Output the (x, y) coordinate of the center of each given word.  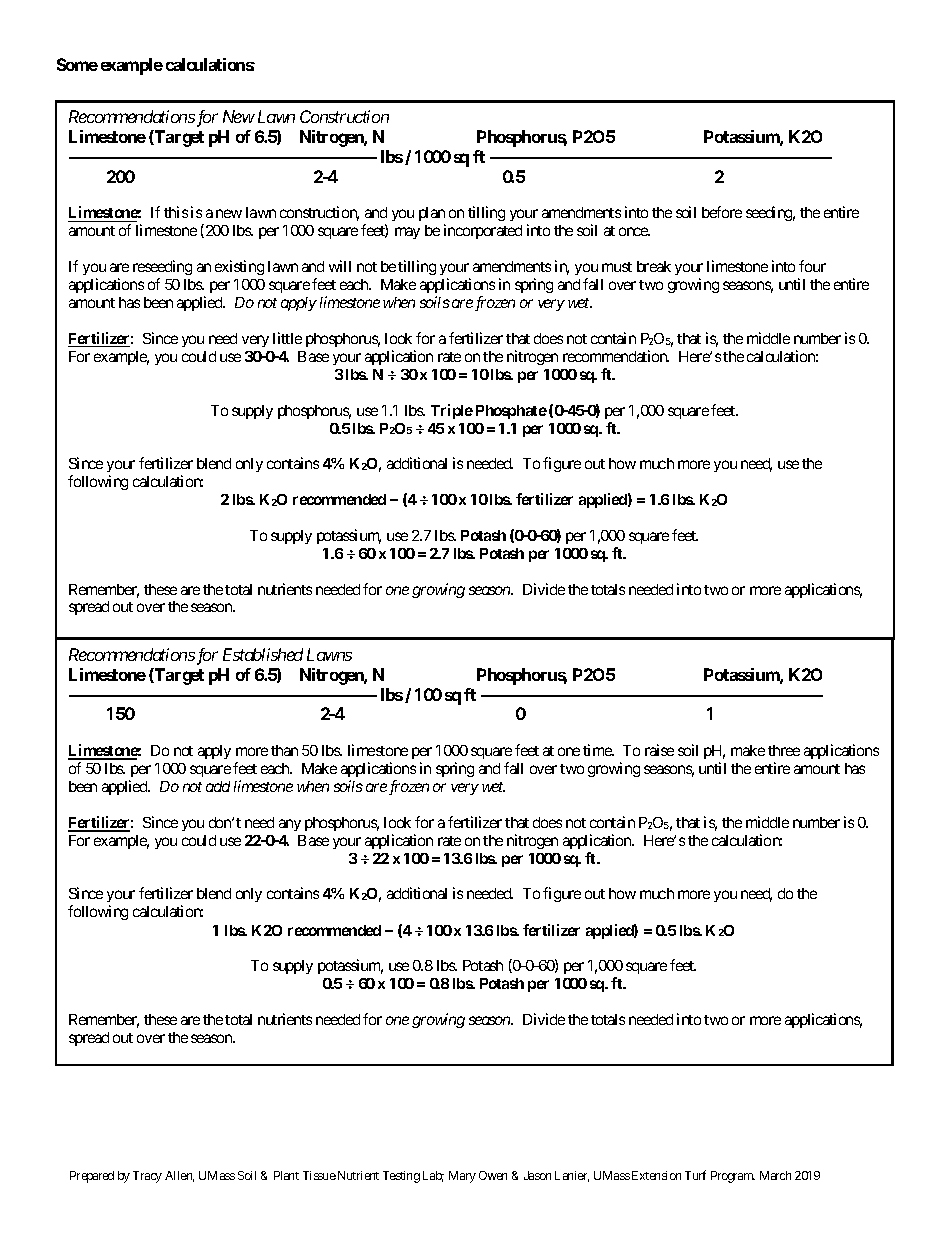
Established (263, 654)
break (654, 266)
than (284, 750)
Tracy (147, 1177)
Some (77, 64)
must (617, 267)
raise (659, 750)
